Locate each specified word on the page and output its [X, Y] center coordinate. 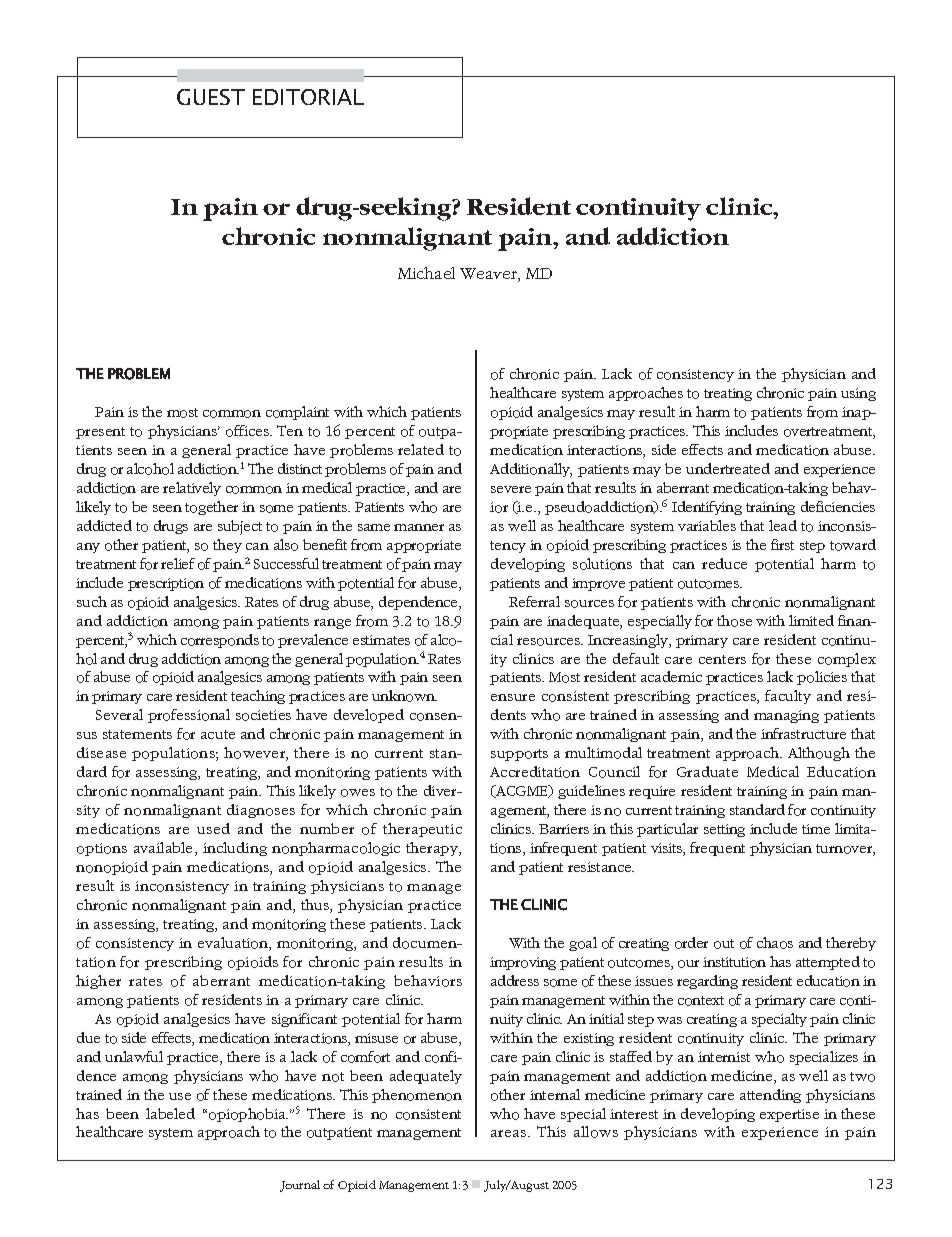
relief [178, 563]
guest [211, 97]
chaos [775, 943]
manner [419, 527]
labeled [170, 1113]
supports [519, 755]
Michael [426, 273]
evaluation [234, 944]
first [782, 544]
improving [523, 963]
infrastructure [803, 733]
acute [218, 734]
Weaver [489, 275]
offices [248, 431]
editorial [308, 97]
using [858, 394]
